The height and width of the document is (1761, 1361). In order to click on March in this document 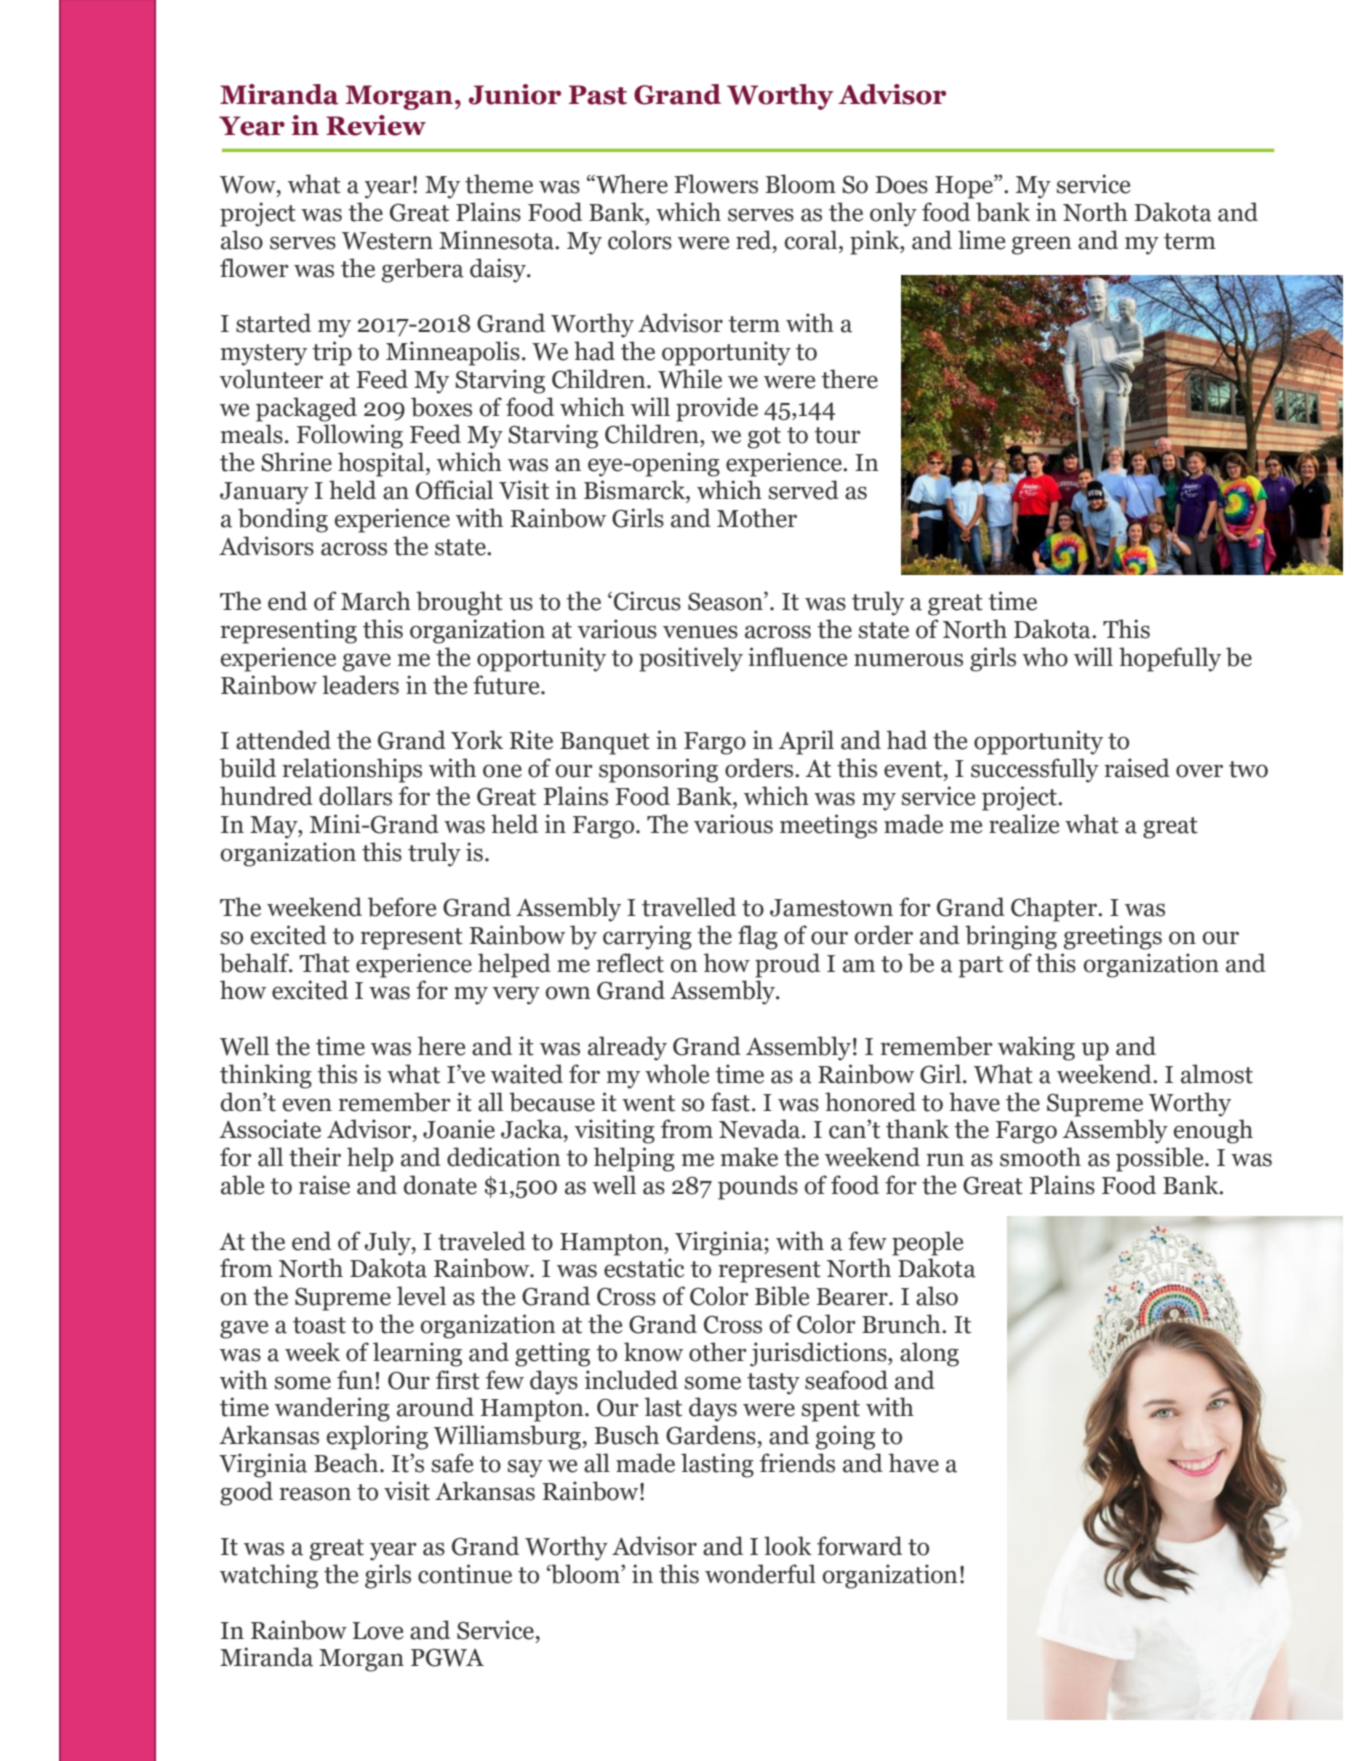, I will do `click(376, 601)`.
